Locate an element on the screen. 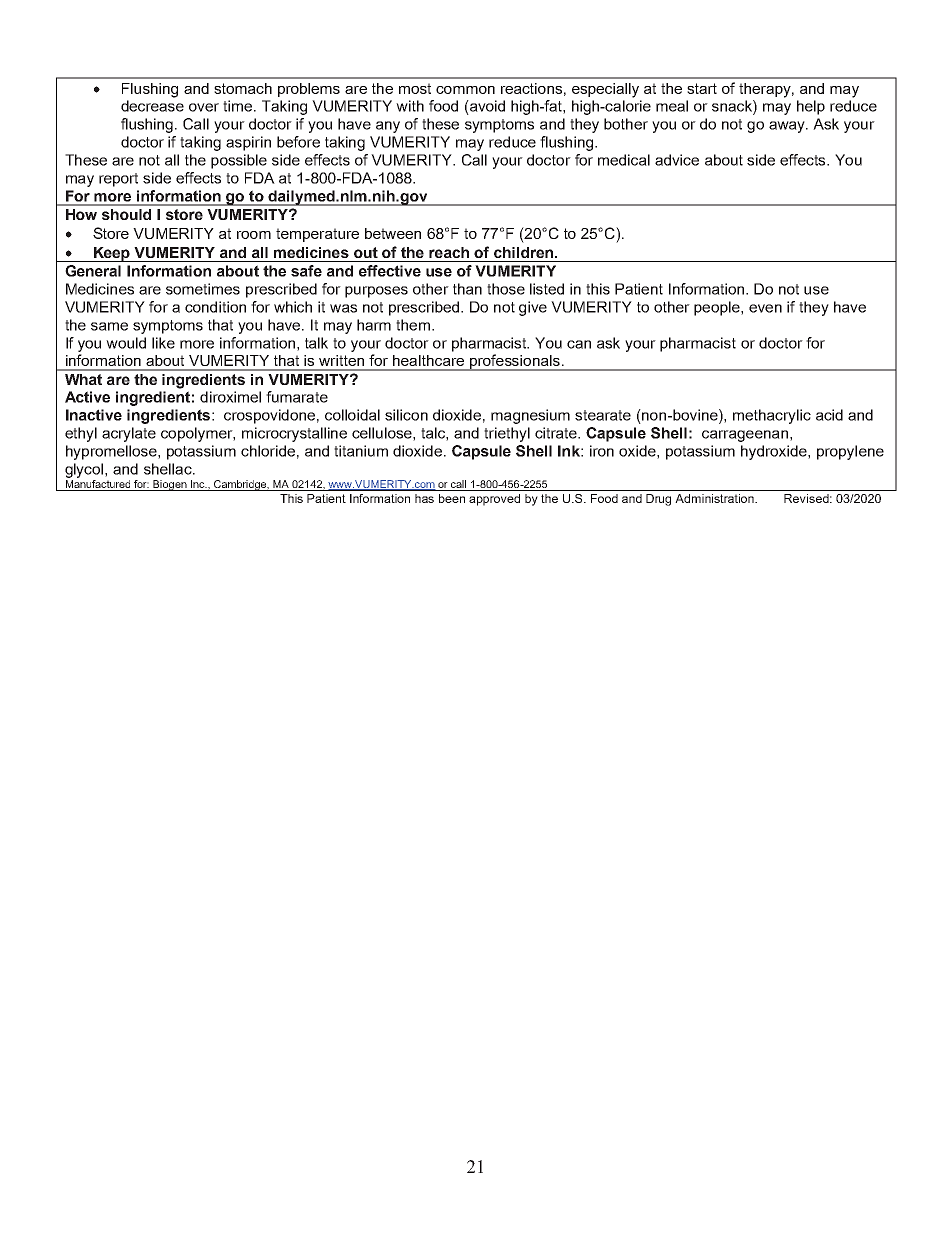 Image resolution: width=952 pixels, height=1233 pixels. condition is located at coordinates (215, 307).
